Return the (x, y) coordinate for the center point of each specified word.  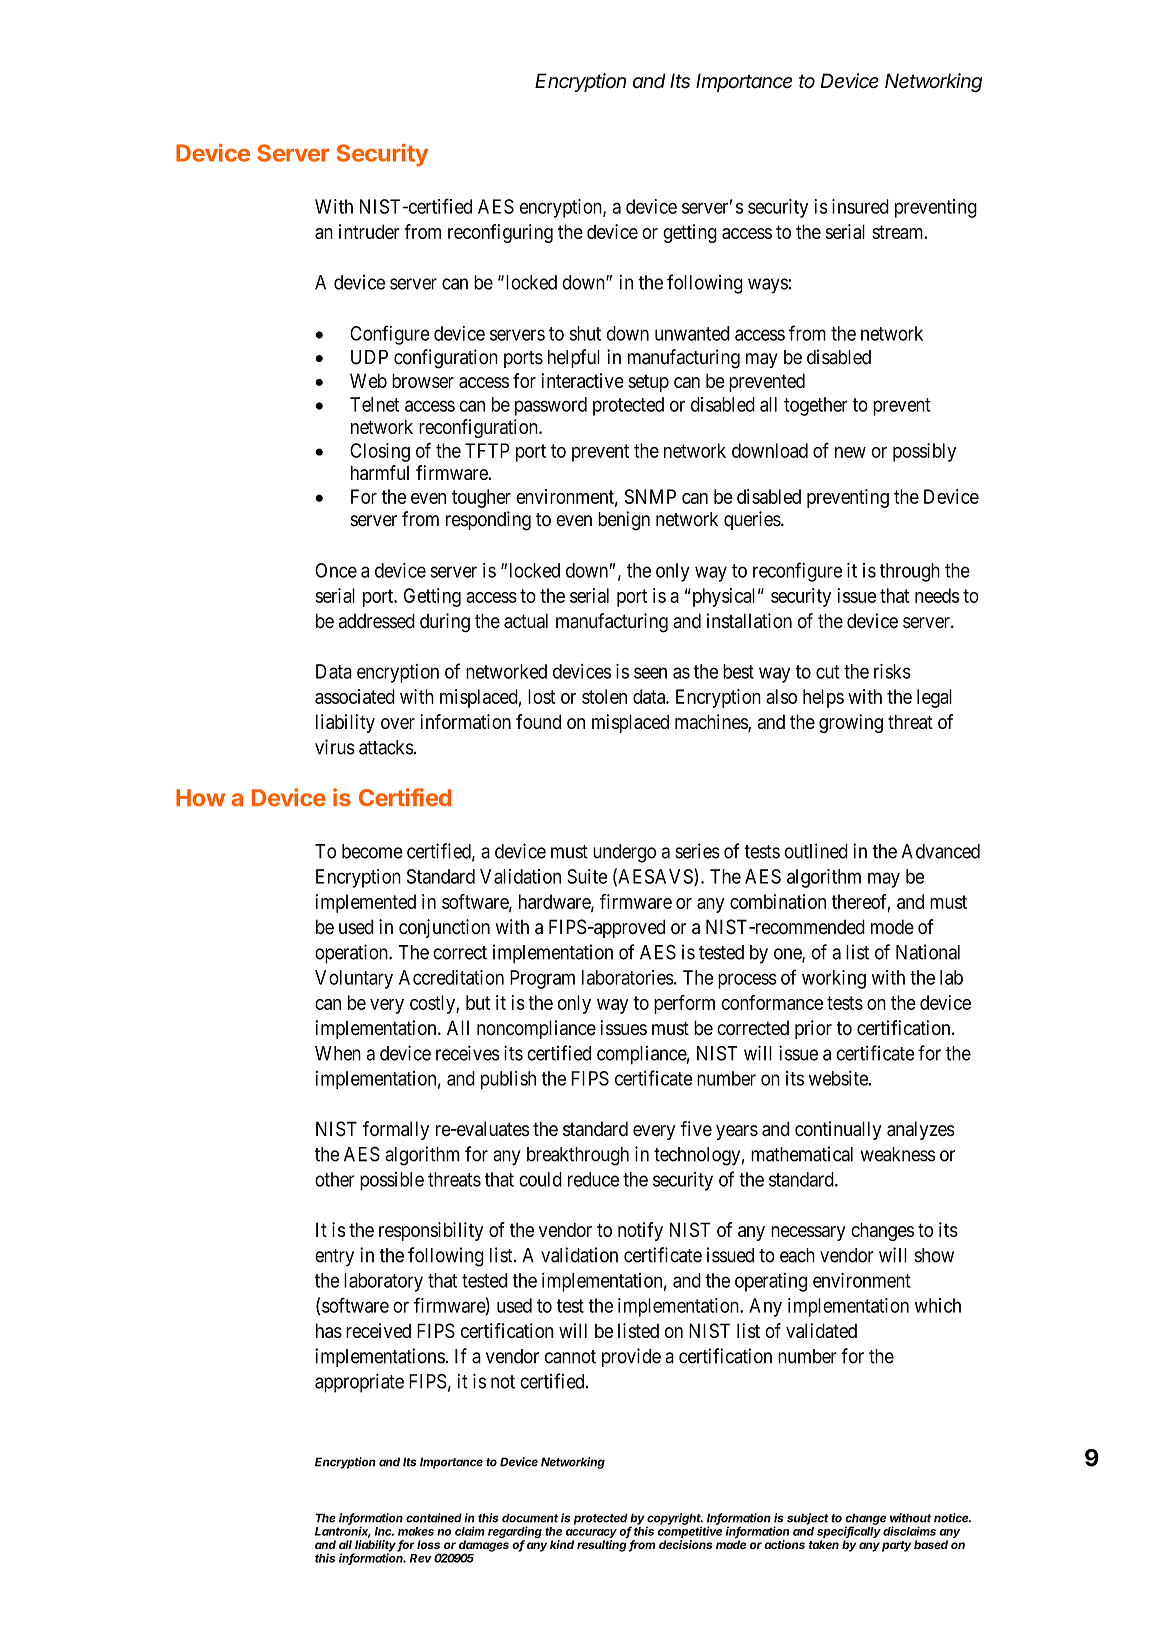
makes (416, 1531)
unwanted (692, 333)
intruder (369, 231)
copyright (675, 1520)
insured (860, 206)
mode (892, 927)
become (372, 851)
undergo (624, 853)
